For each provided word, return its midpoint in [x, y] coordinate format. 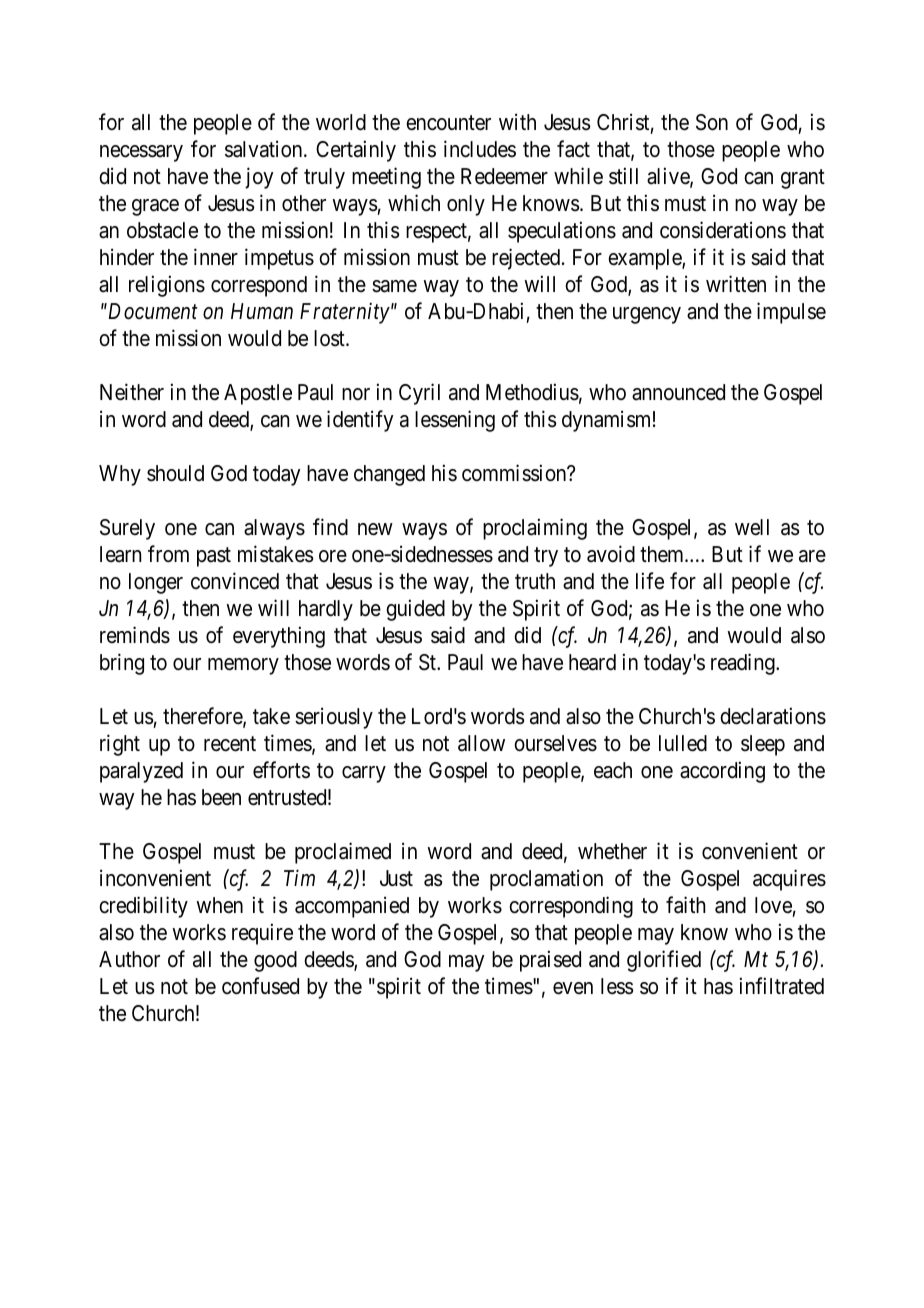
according [722, 772]
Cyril [419, 394]
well [752, 527]
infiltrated [782, 986]
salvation [265, 149]
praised [550, 961]
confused [260, 986]
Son [712, 122]
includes [480, 149]
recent [230, 744]
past [214, 557]
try [546, 557]
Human [262, 311]
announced [678, 392]
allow [481, 743]
